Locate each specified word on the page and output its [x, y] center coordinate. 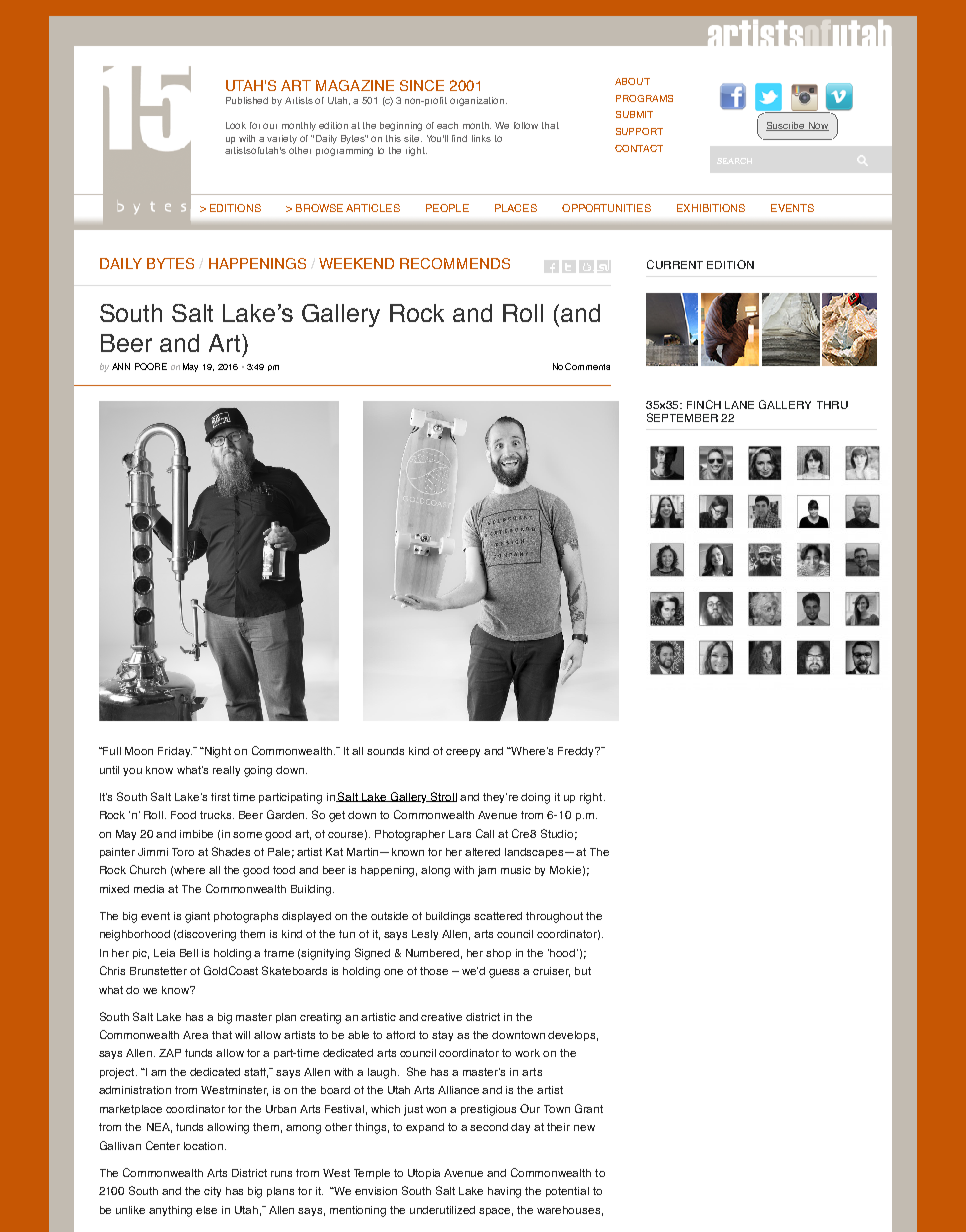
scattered [498, 916]
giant [197, 917]
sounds [385, 751]
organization [478, 101]
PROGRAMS [644, 98]
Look [236, 125]
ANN [121, 366]
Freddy [577, 752]
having [504, 1192]
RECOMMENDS [455, 263]
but [583, 971]
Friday [175, 752]
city [212, 1192]
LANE [739, 405]
